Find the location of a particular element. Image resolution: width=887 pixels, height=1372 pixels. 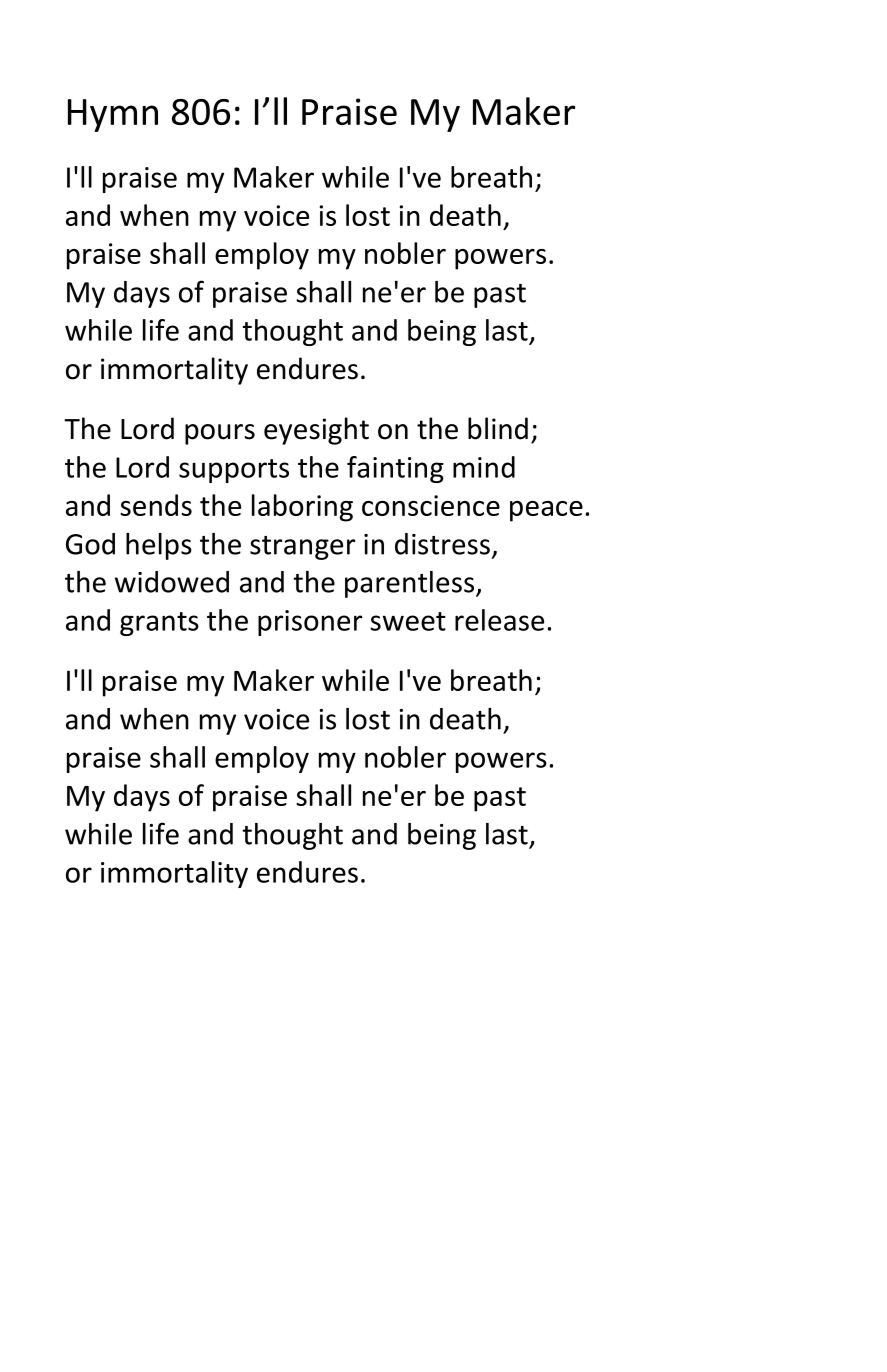

fainting is located at coordinates (395, 469).
